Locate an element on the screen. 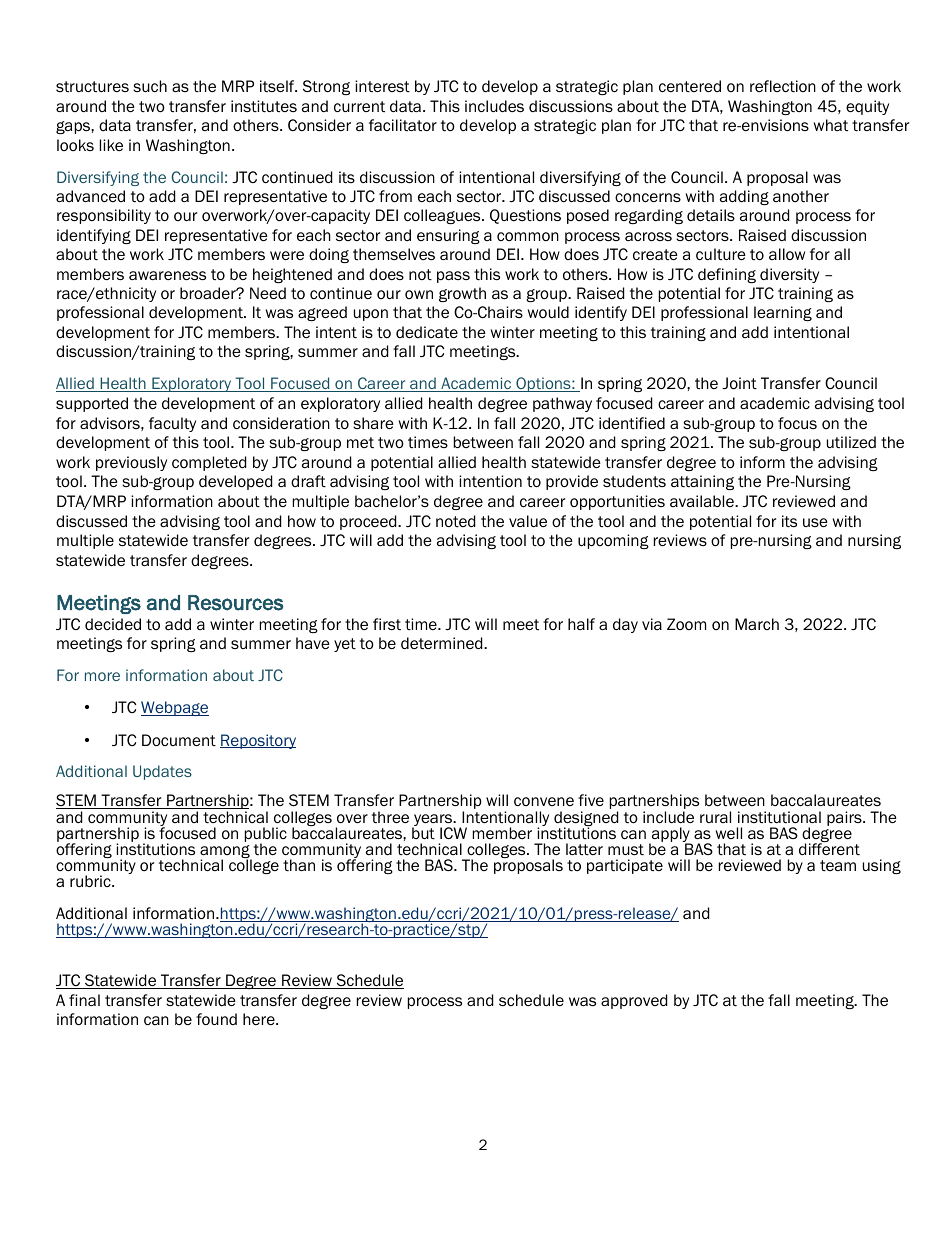 The width and height of the screenshot is (952, 1233). determined is located at coordinates (443, 643).
